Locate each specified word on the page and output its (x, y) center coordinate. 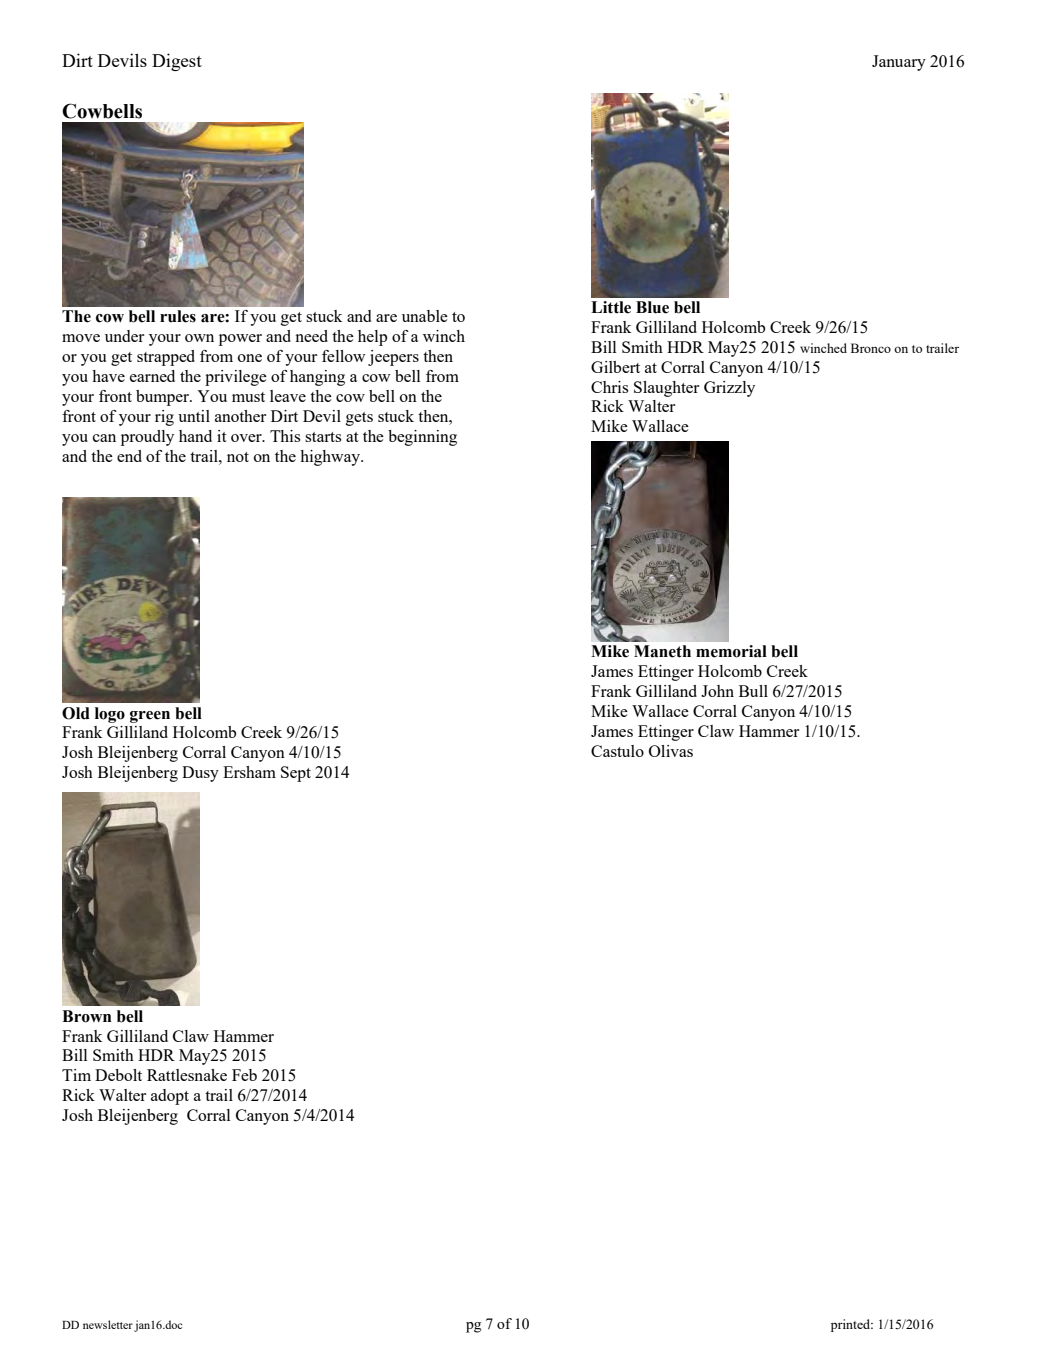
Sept (296, 774)
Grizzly (729, 389)
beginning (422, 438)
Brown (87, 1016)
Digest (177, 62)
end (129, 456)
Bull (753, 691)
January (899, 63)
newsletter (108, 1324)
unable (425, 316)
